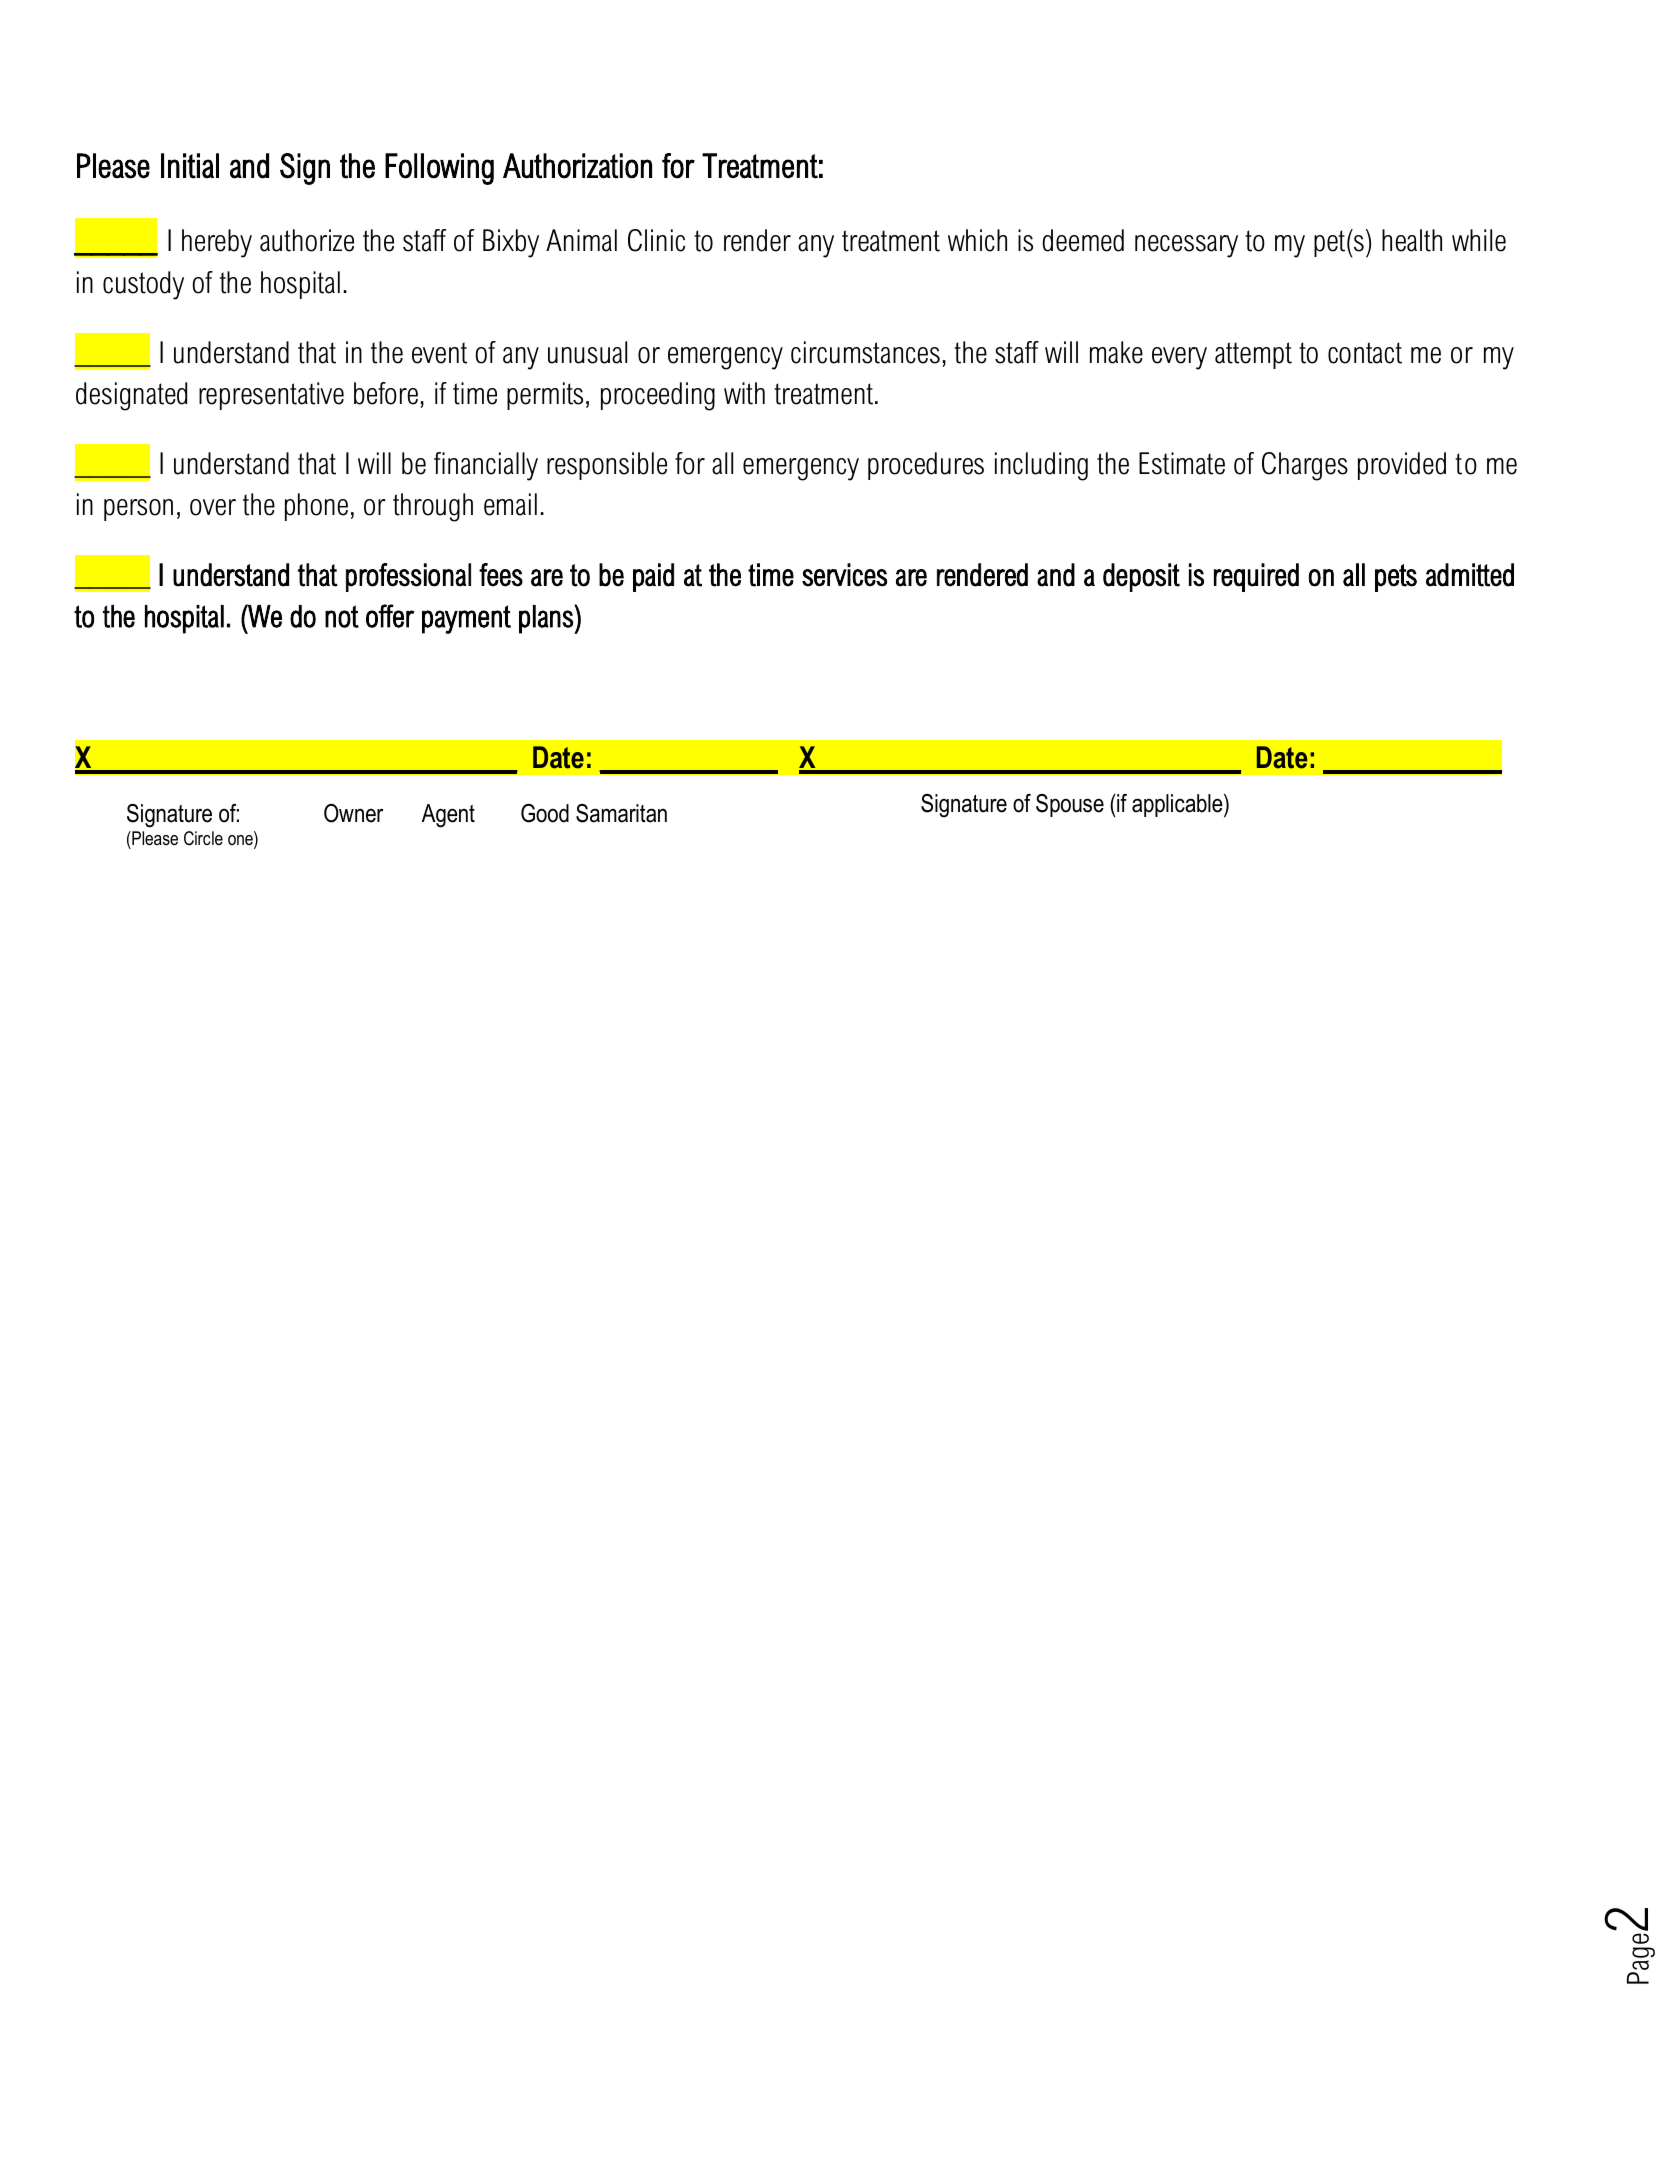 This image has width=1675, height=2168. Describe the element at coordinates (865, 352) in the image. I see `circumstances` at that location.
